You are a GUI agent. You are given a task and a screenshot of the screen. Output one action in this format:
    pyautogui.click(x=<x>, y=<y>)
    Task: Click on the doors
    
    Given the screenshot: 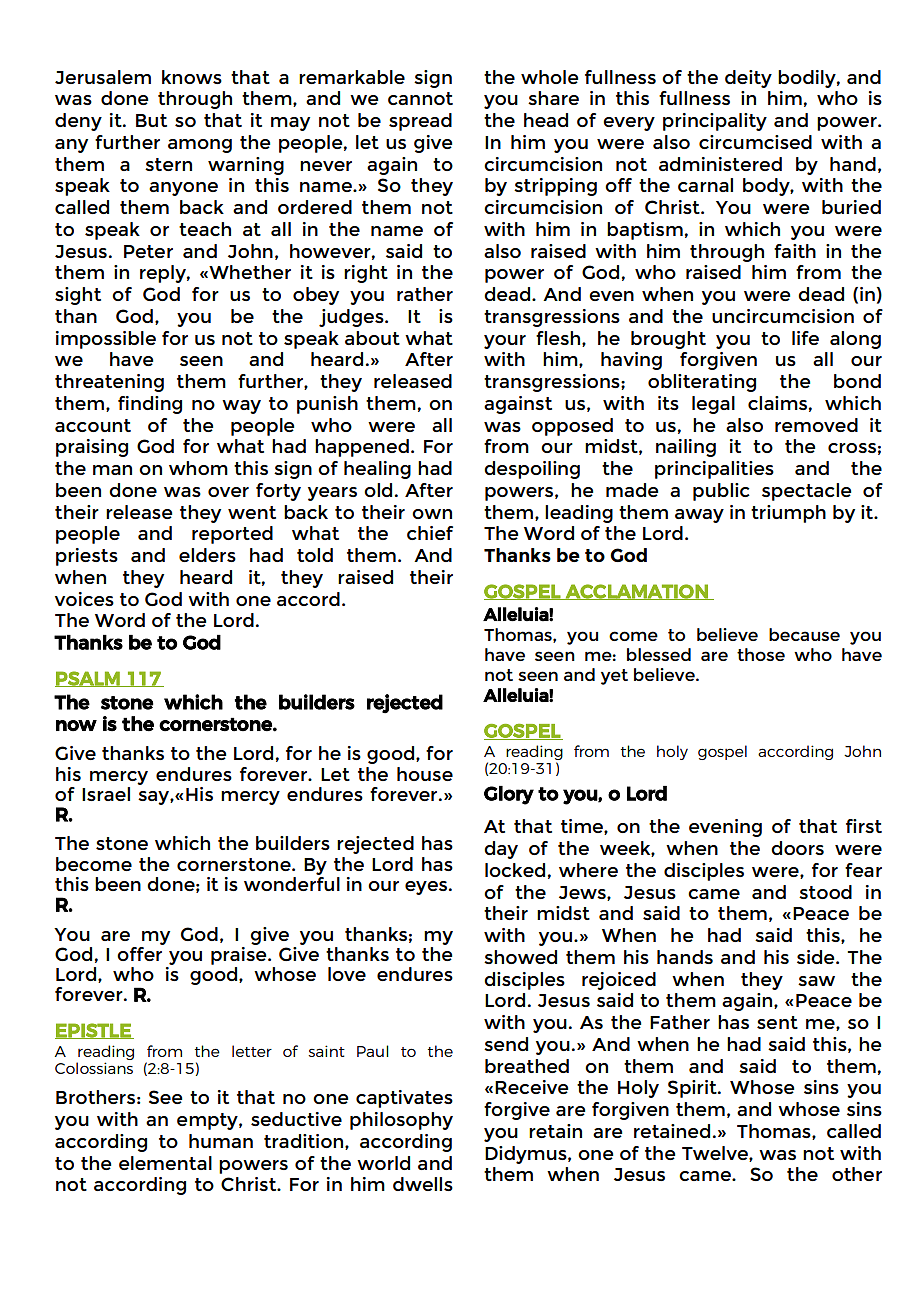 What is the action you would take?
    pyautogui.click(x=797, y=848)
